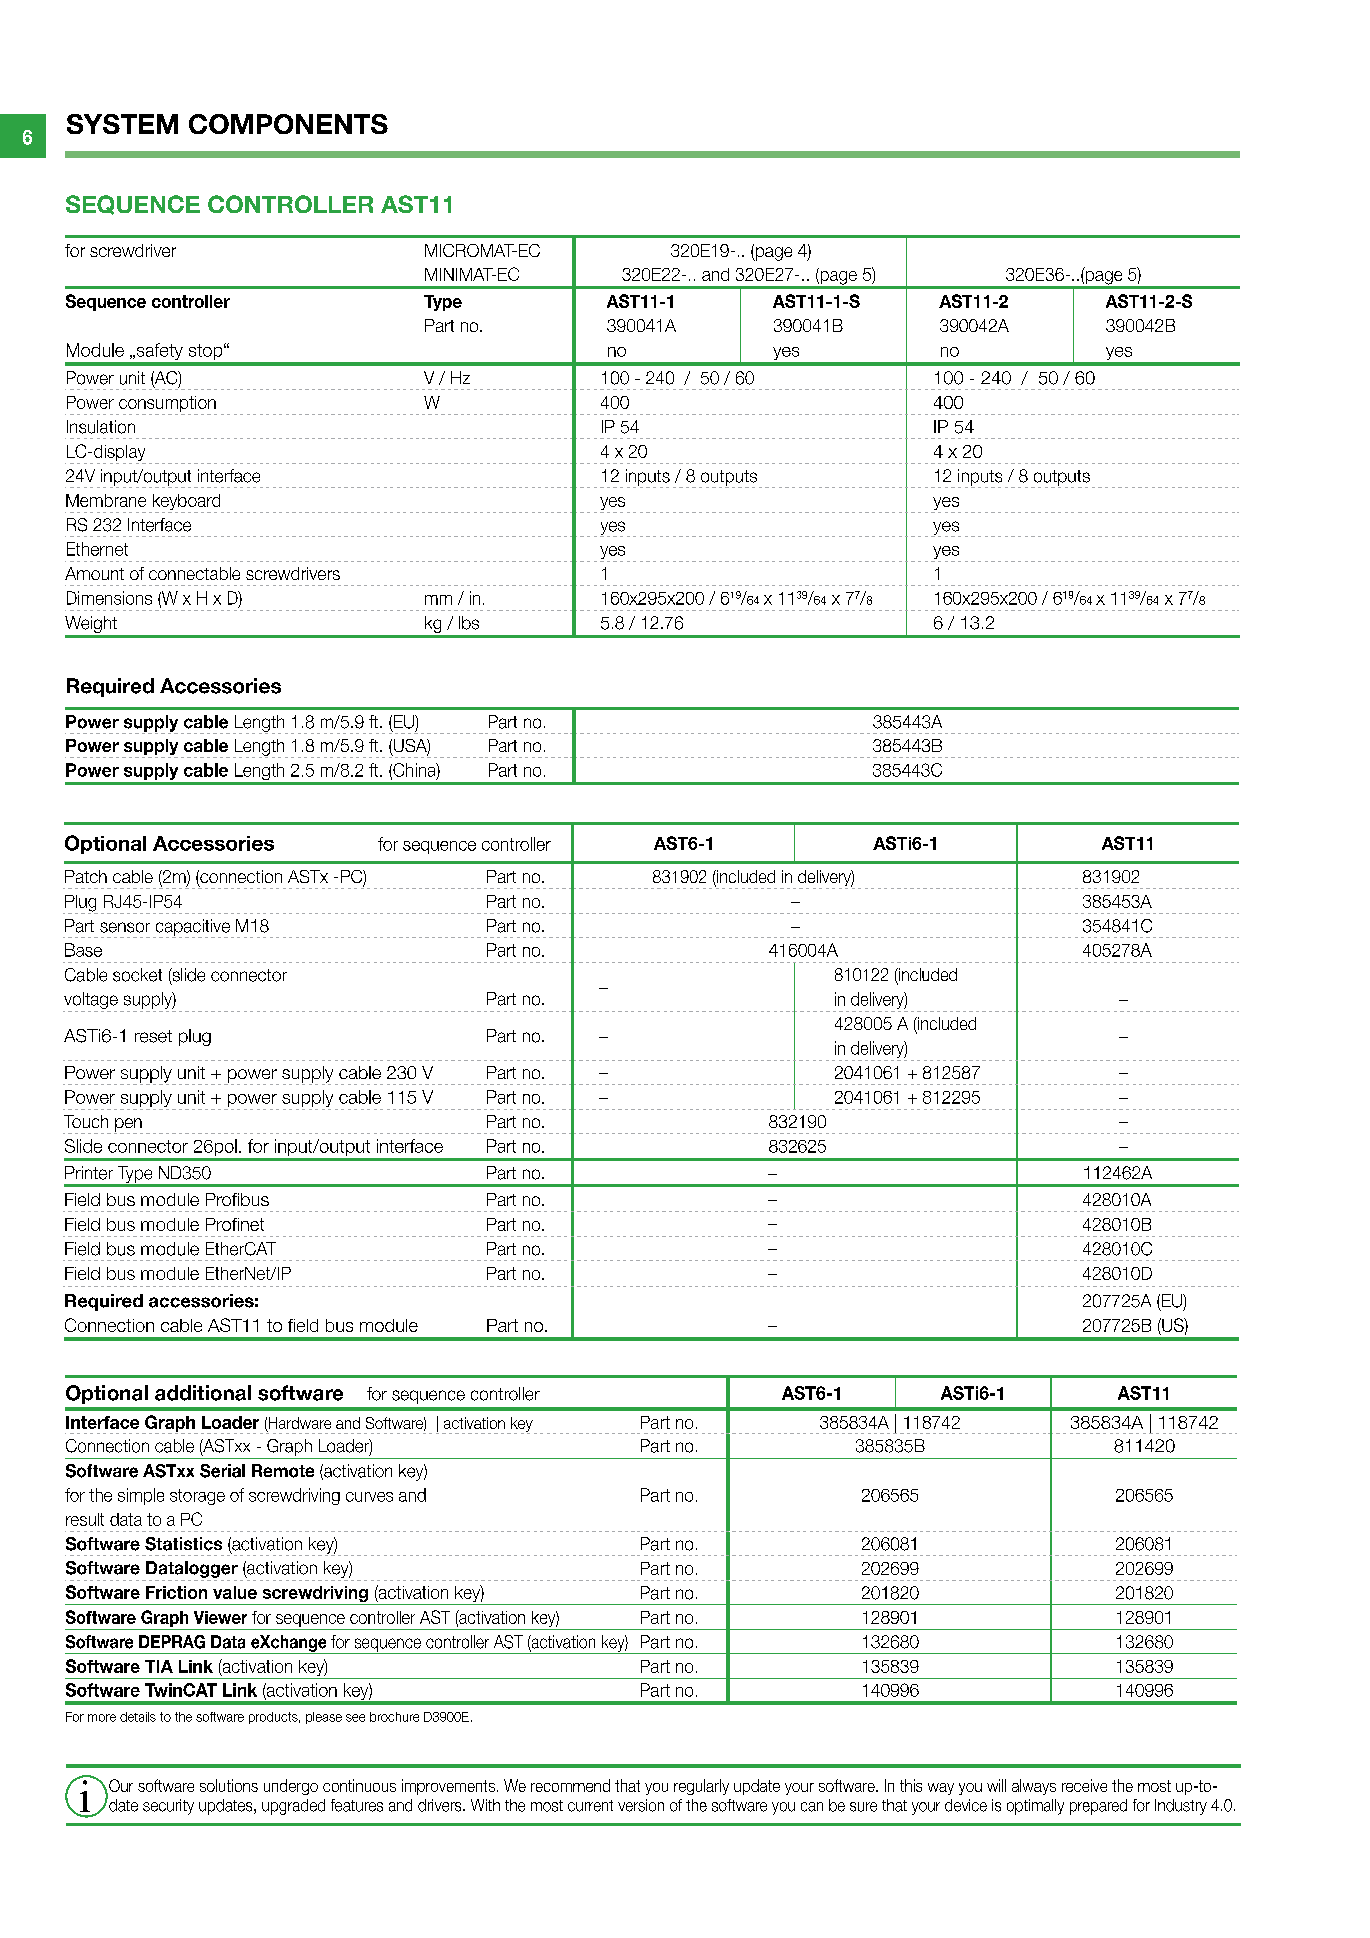 The height and width of the page is (1938, 1370). Describe the element at coordinates (203, 1393) in the page. I see `additional` at that location.
